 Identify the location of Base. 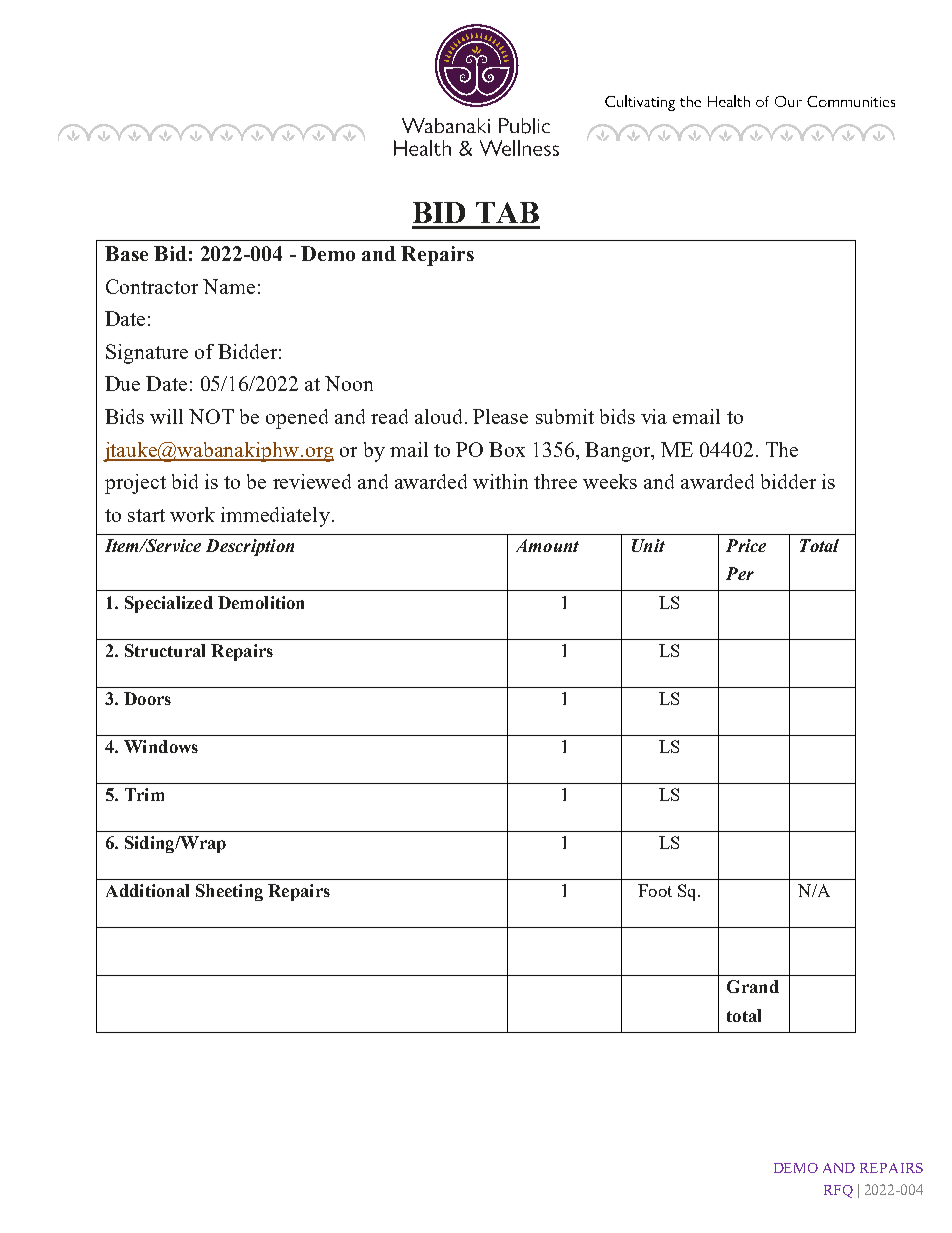
(126, 253).
